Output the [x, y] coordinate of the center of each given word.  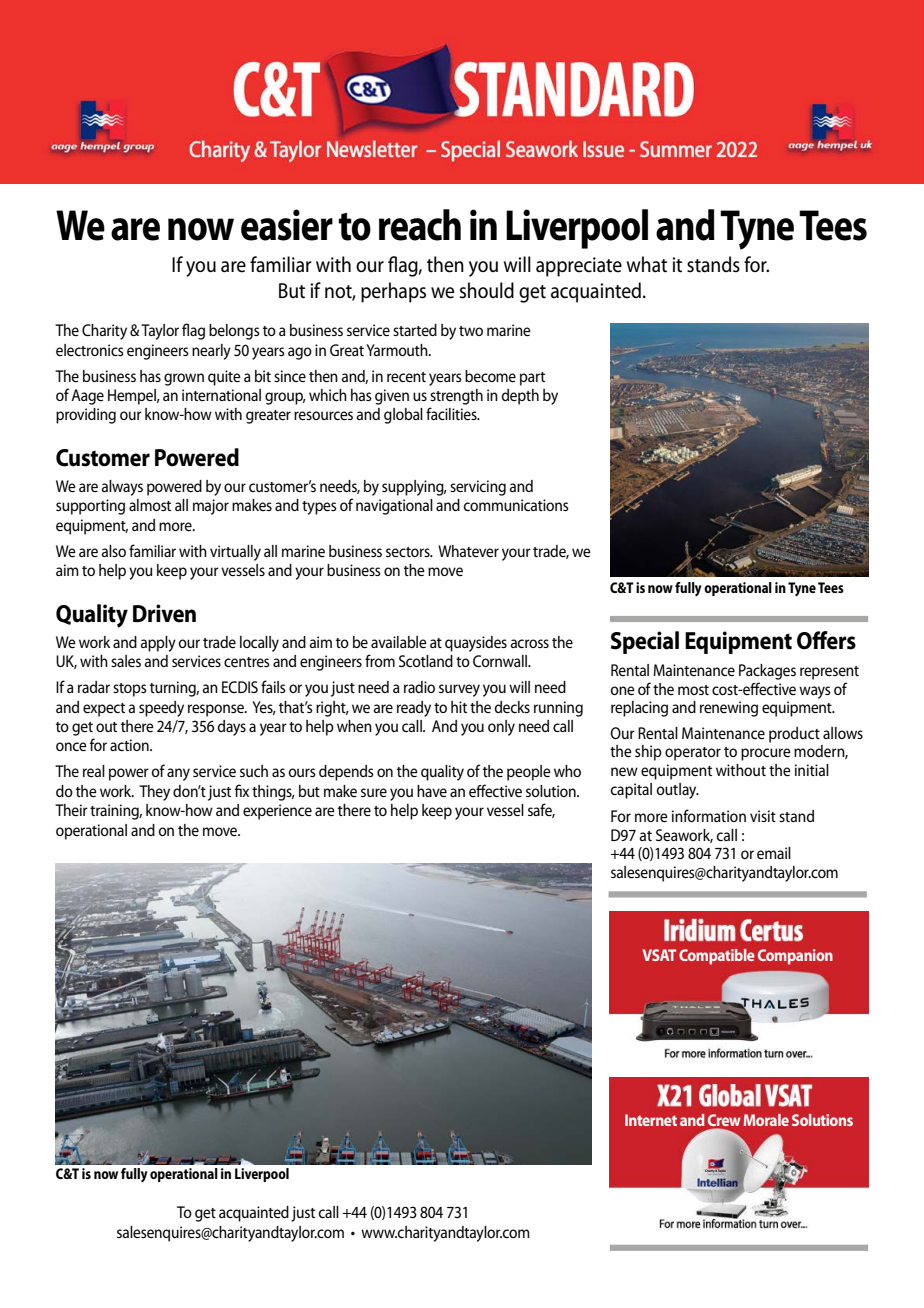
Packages [767, 672]
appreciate [579, 267]
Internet [651, 1120]
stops [130, 690]
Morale [766, 1120]
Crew [724, 1120]
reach [420, 225]
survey [459, 690]
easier [287, 225]
